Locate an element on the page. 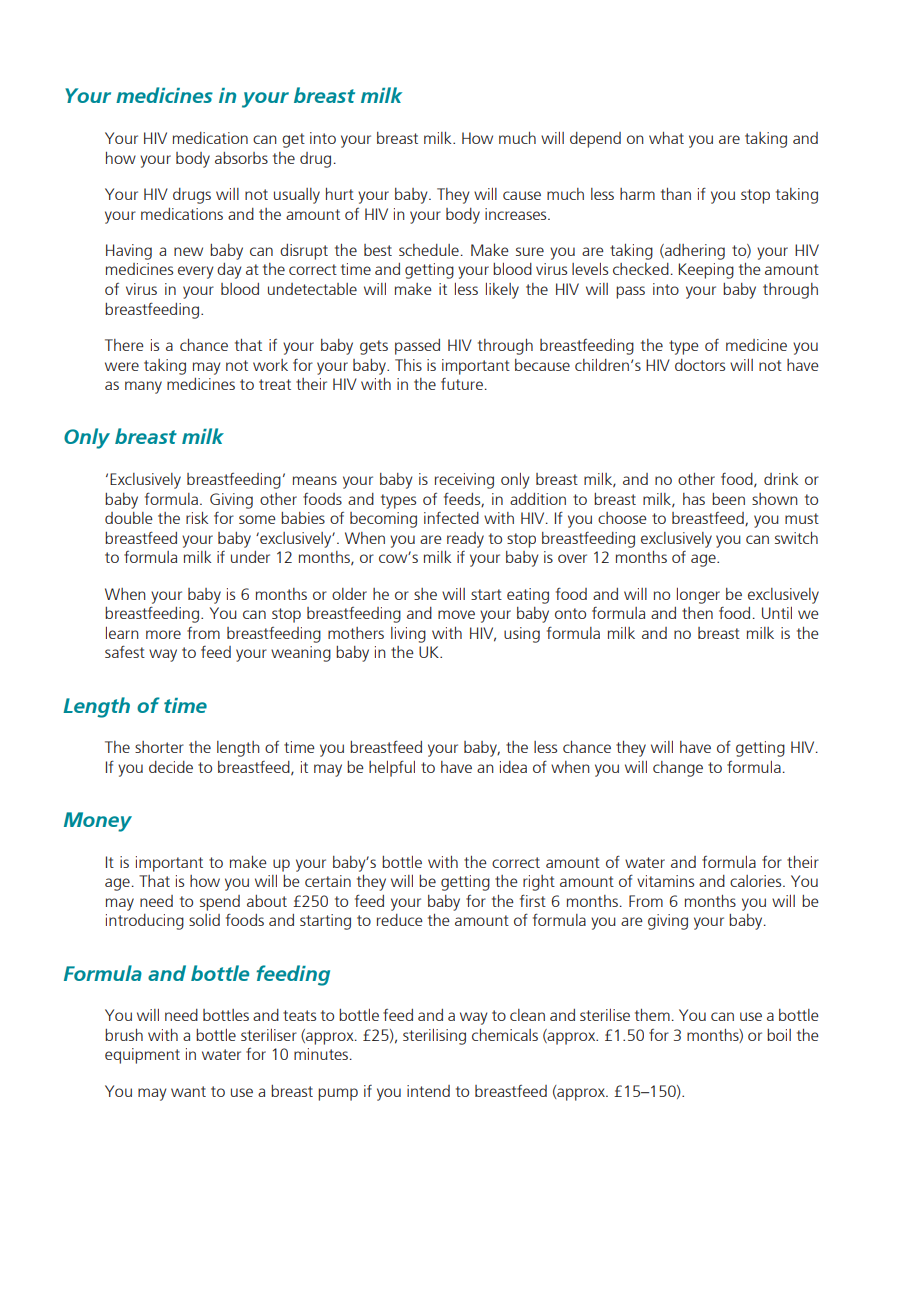 Image resolution: width=924 pixels, height=1290 pixels. been is located at coordinates (728, 499).
